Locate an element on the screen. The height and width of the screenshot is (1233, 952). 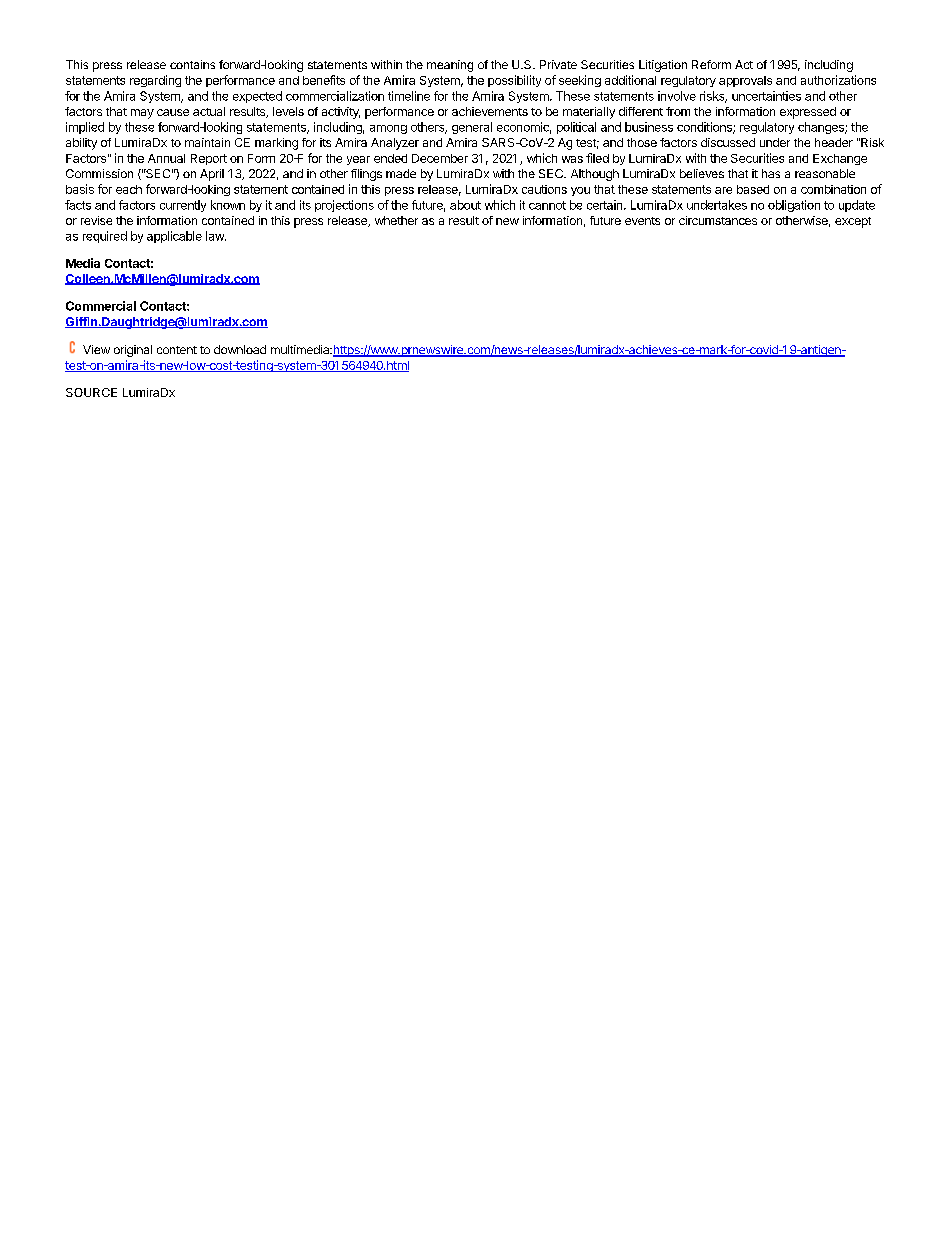
currently is located at coordinates (183, 206).
